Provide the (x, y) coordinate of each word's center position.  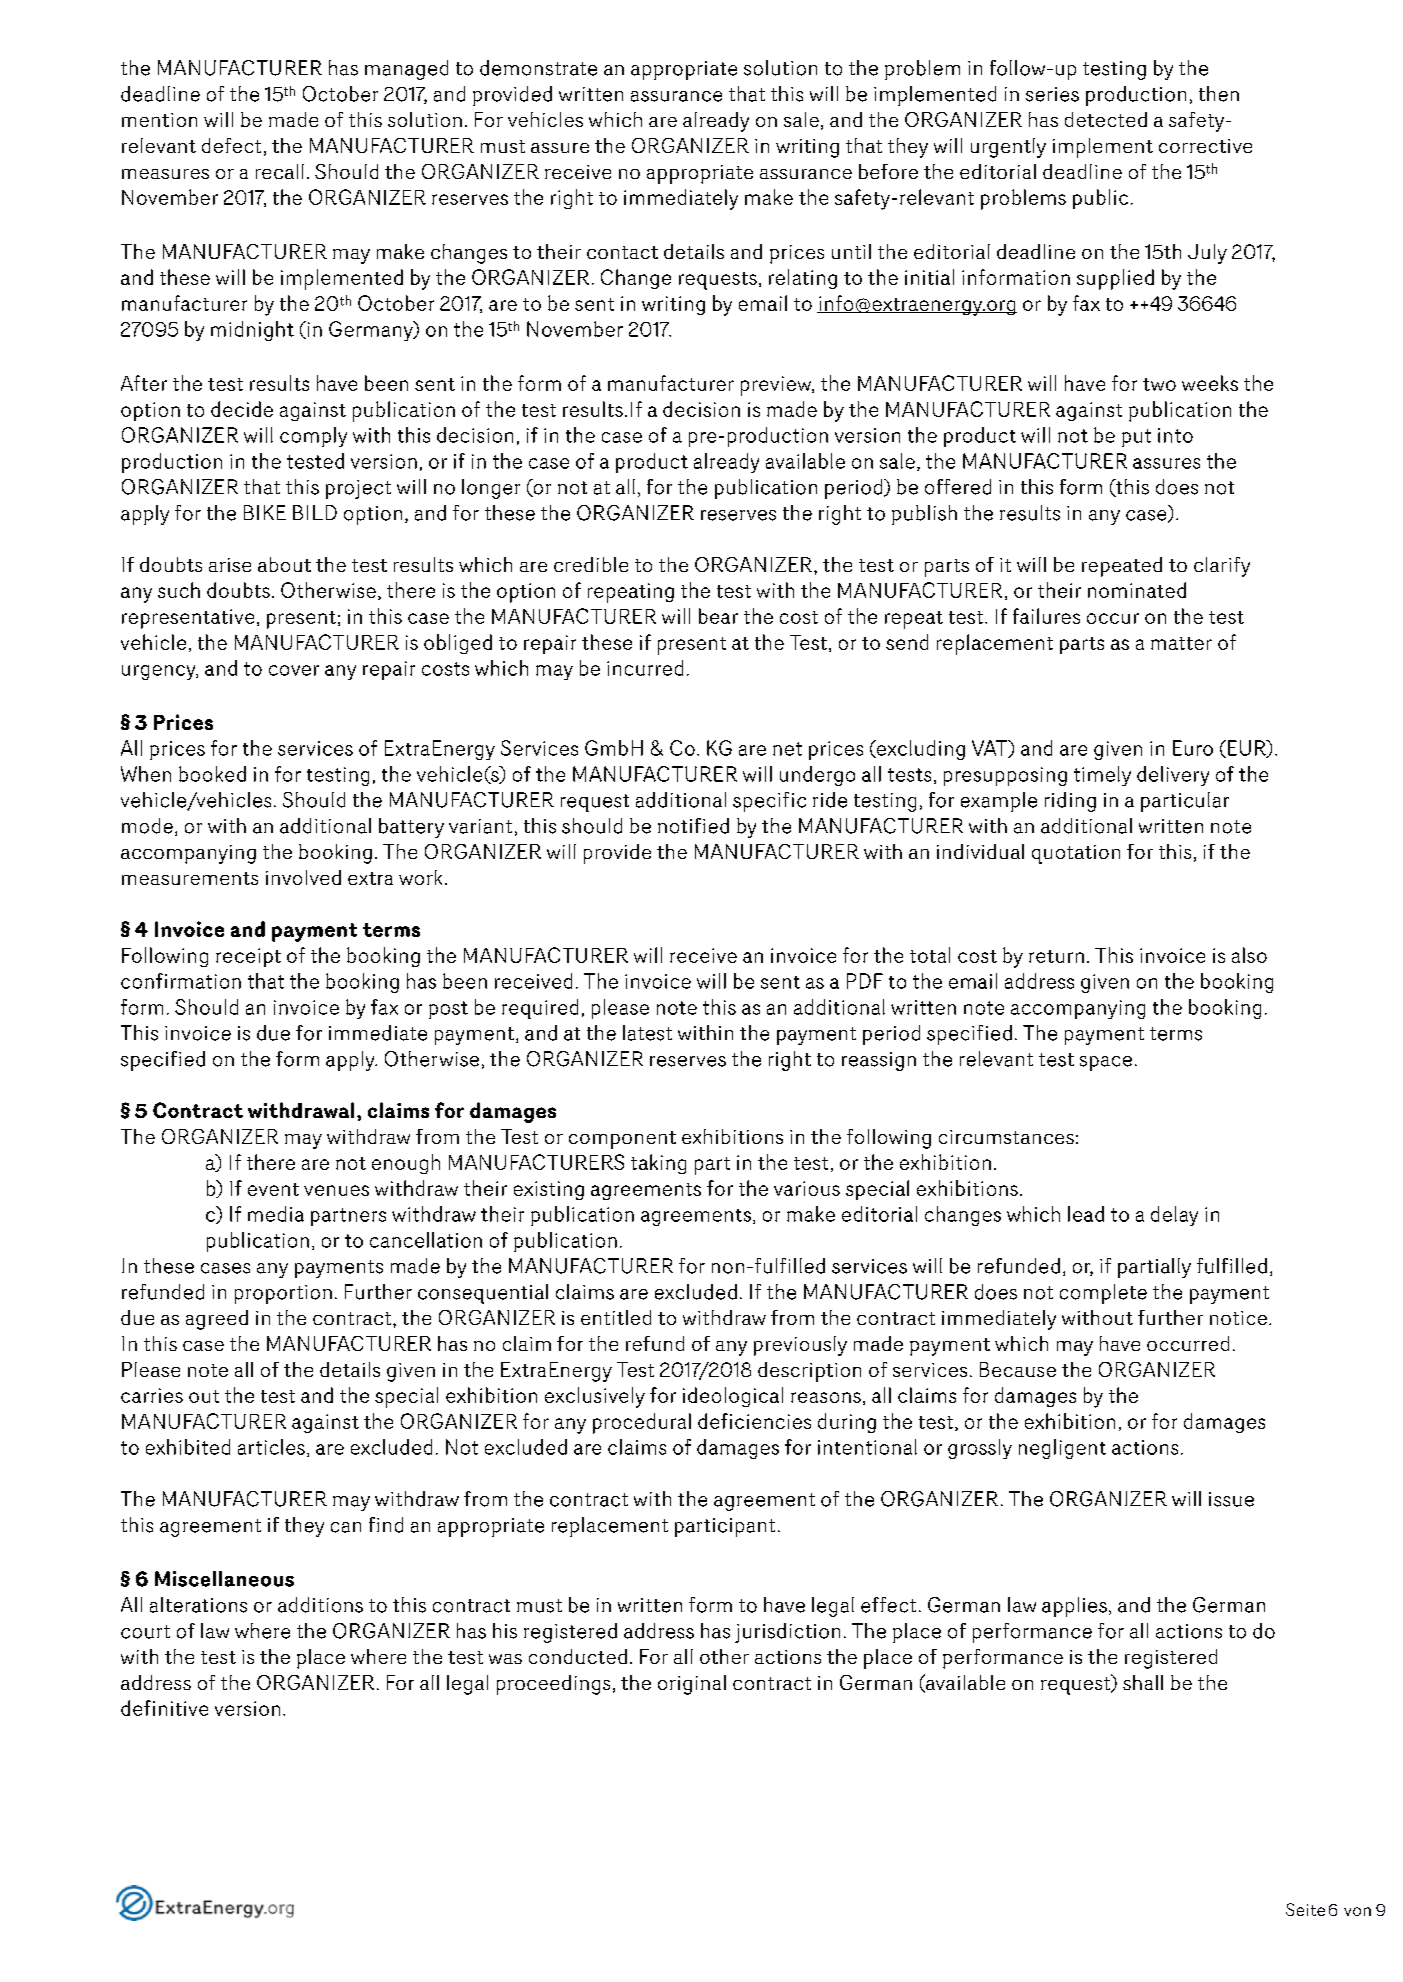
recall (280, 171)
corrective (1205, 146)
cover (294, 670)
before (888, 171)
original (692, 1685)
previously (800, 1346)
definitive (164, 1708)
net (787, 749)
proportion (283, 1294)
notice (1238, 1318)
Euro (1193, 748)
